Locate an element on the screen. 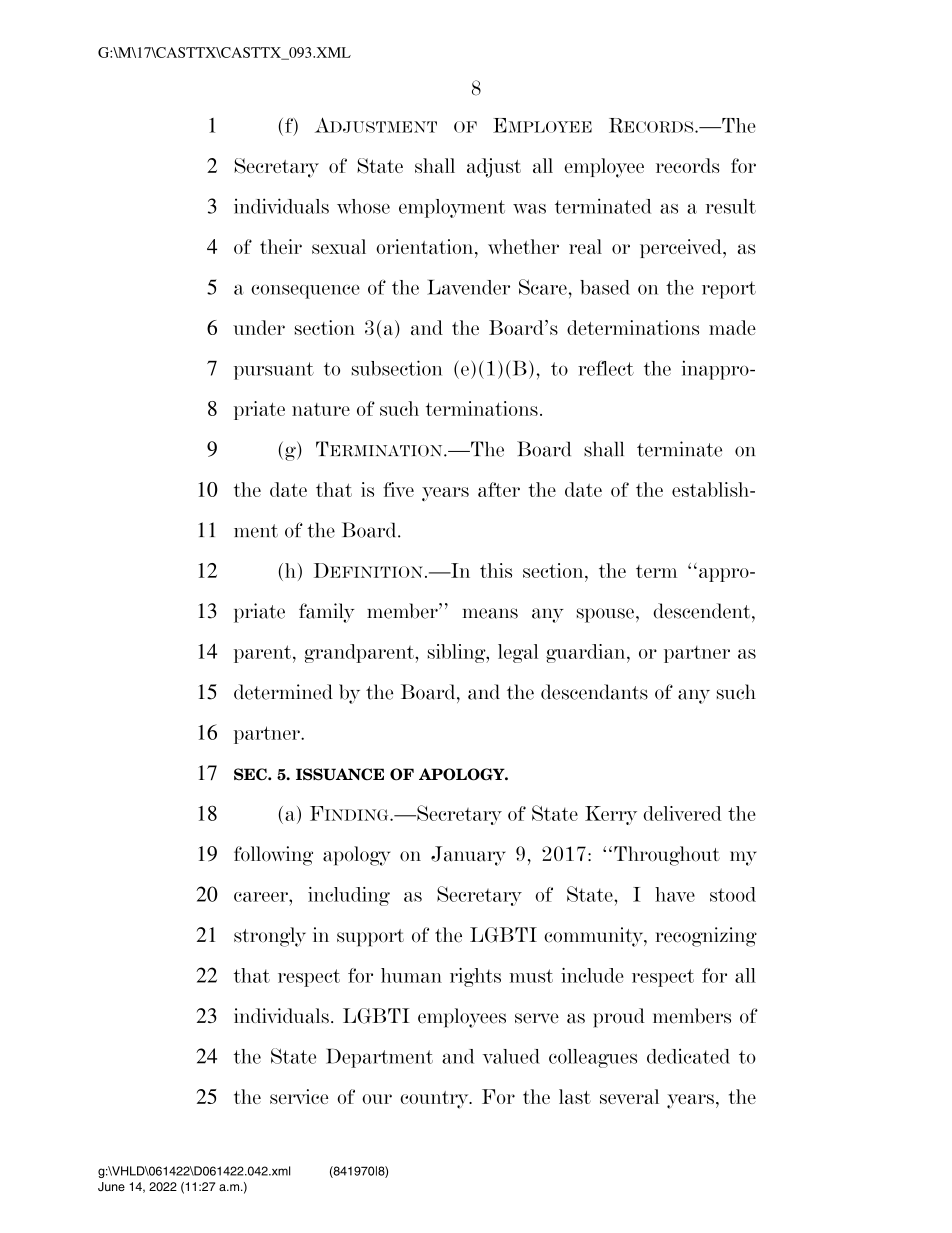 Image resolution: width=952 pixels, height=1233 pixels. Throughout is located at coordinates (667, 856).
